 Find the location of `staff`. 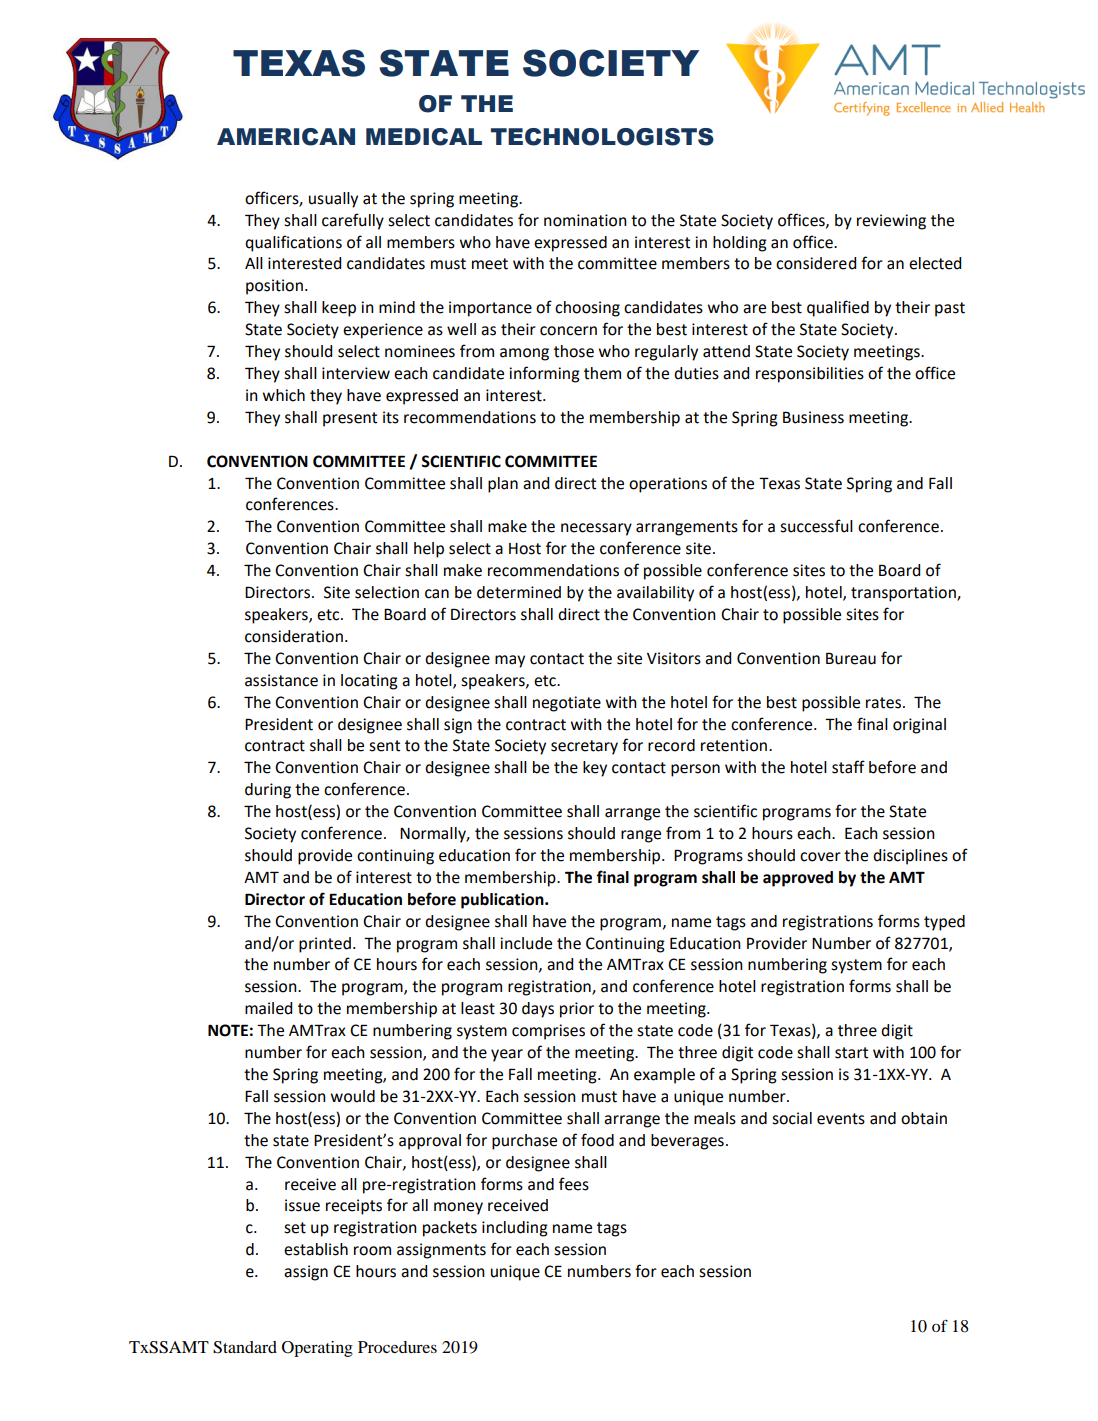

staff is located at coordinates (848, 767).
